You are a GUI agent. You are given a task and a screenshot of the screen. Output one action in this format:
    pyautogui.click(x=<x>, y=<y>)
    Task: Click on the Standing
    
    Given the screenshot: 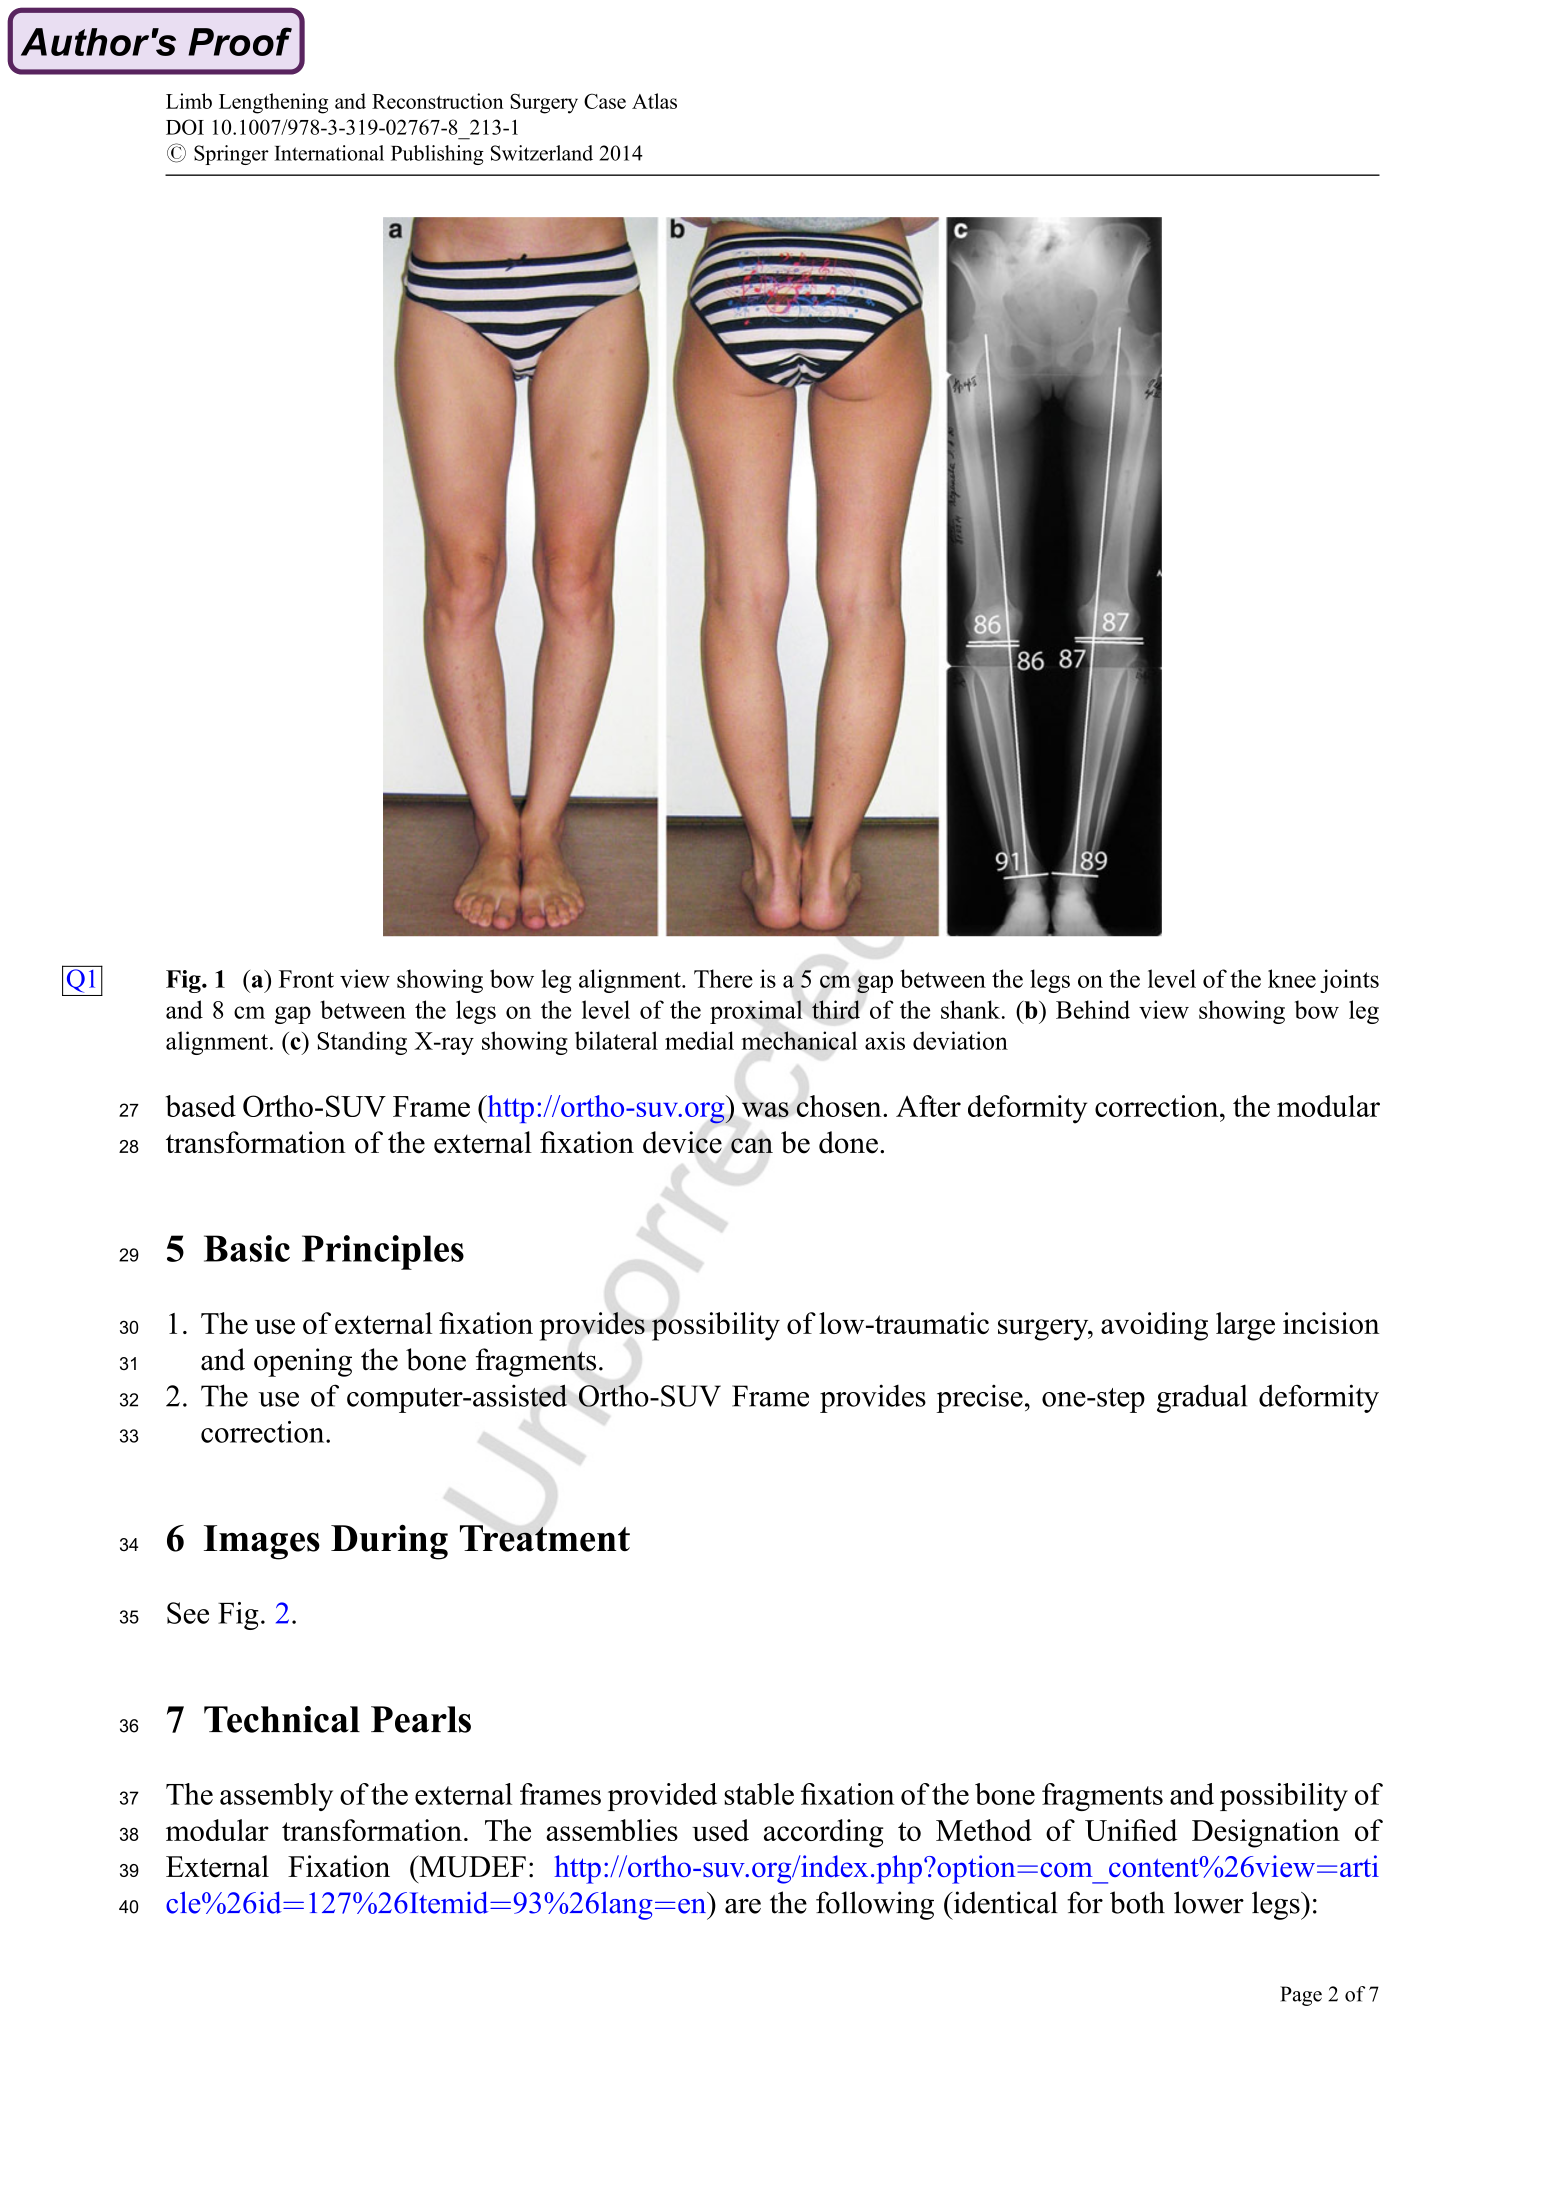 What is the action you would take?
    pyautogui.click(x=362, y=1043)
